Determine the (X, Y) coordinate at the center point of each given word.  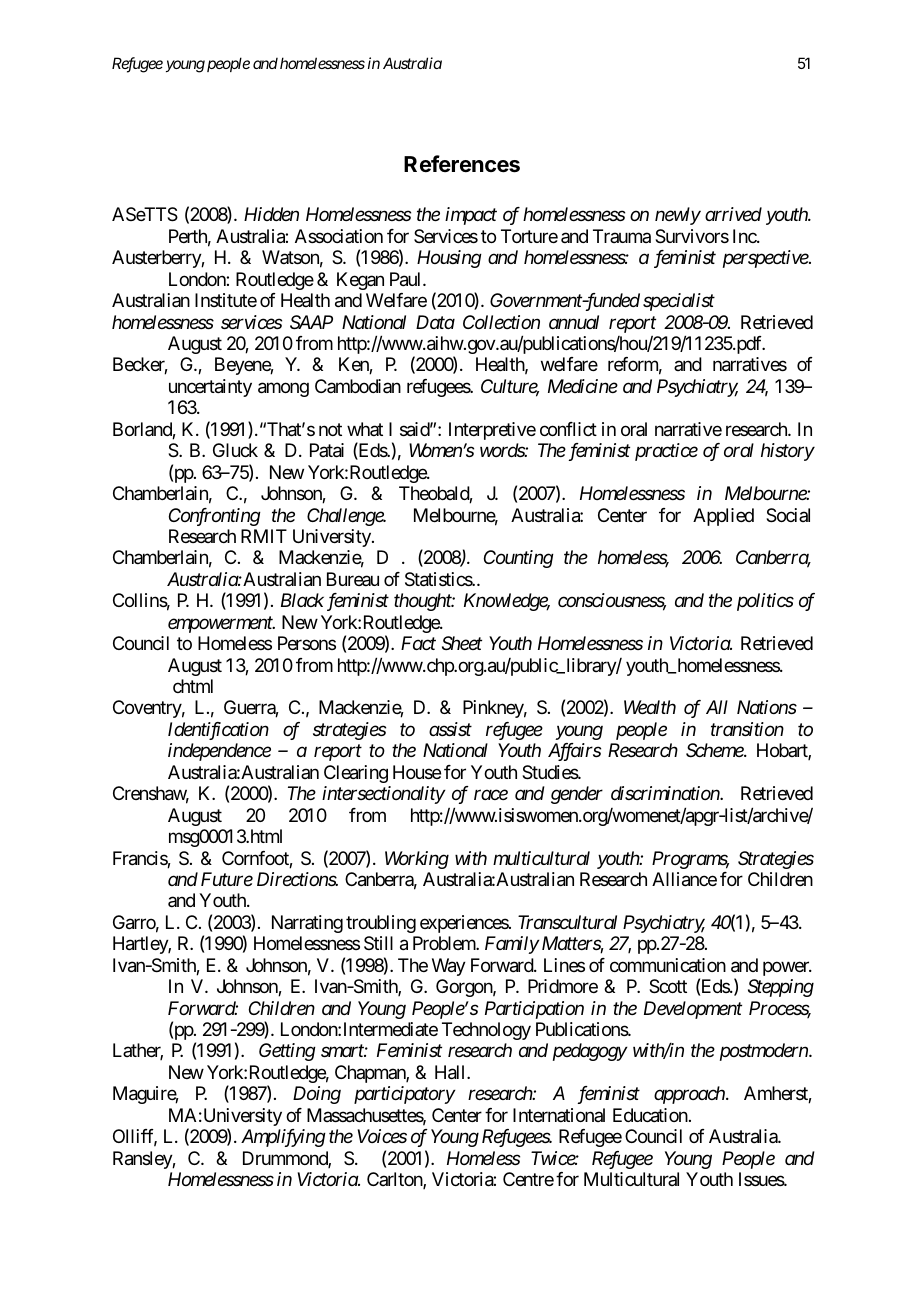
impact (471, 216)
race (491, 795)
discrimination (666, 793)
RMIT (264, 536)
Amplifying (283, 1138)
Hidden (271, 214)
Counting (519, 559)
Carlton (395, 1180)
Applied (723, 517)
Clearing (356, 774)
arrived (733, 214)
